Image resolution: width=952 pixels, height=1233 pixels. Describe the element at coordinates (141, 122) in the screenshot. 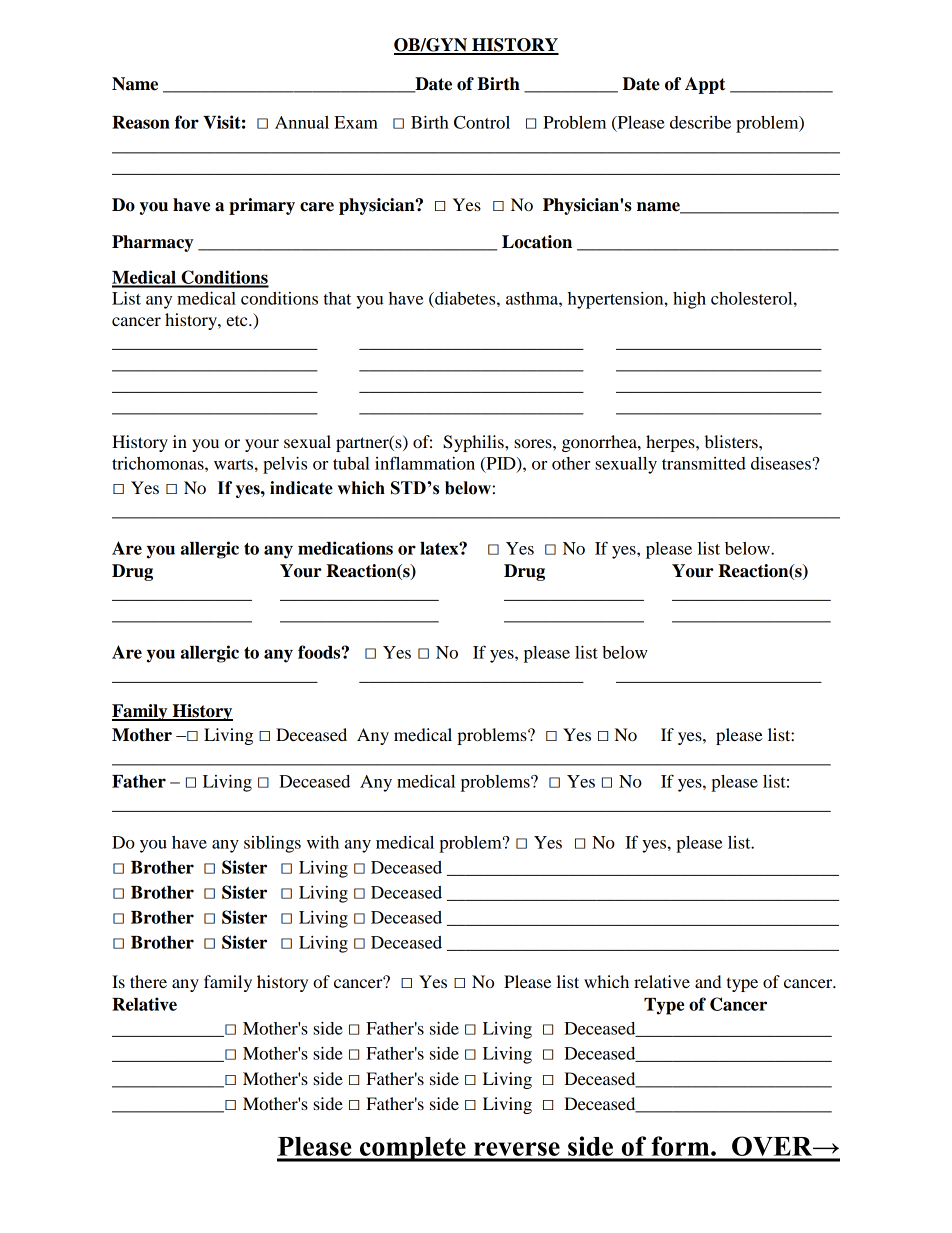

I see `Reason` at that location.
